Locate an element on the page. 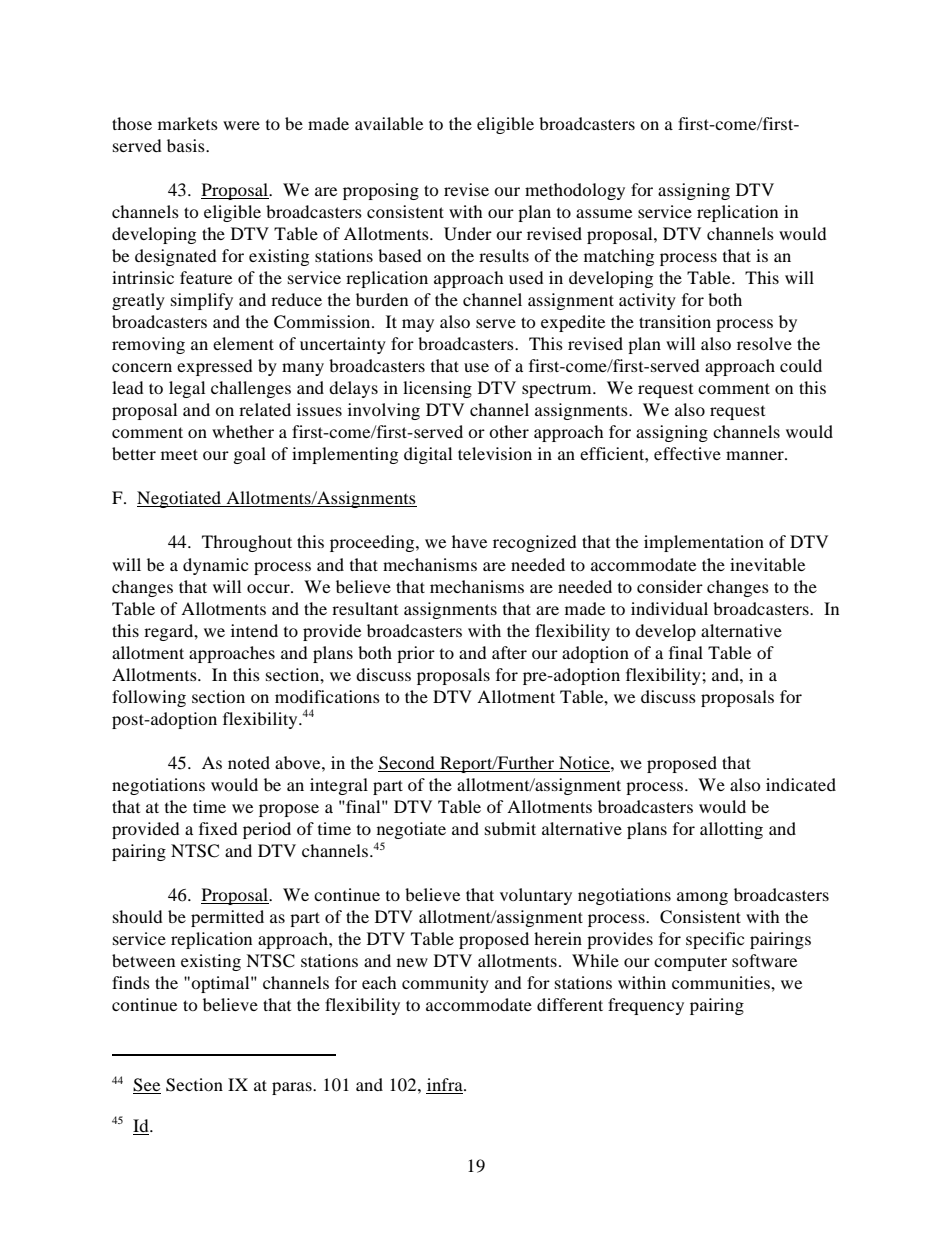  assume is located at coordinates (604, 213).
